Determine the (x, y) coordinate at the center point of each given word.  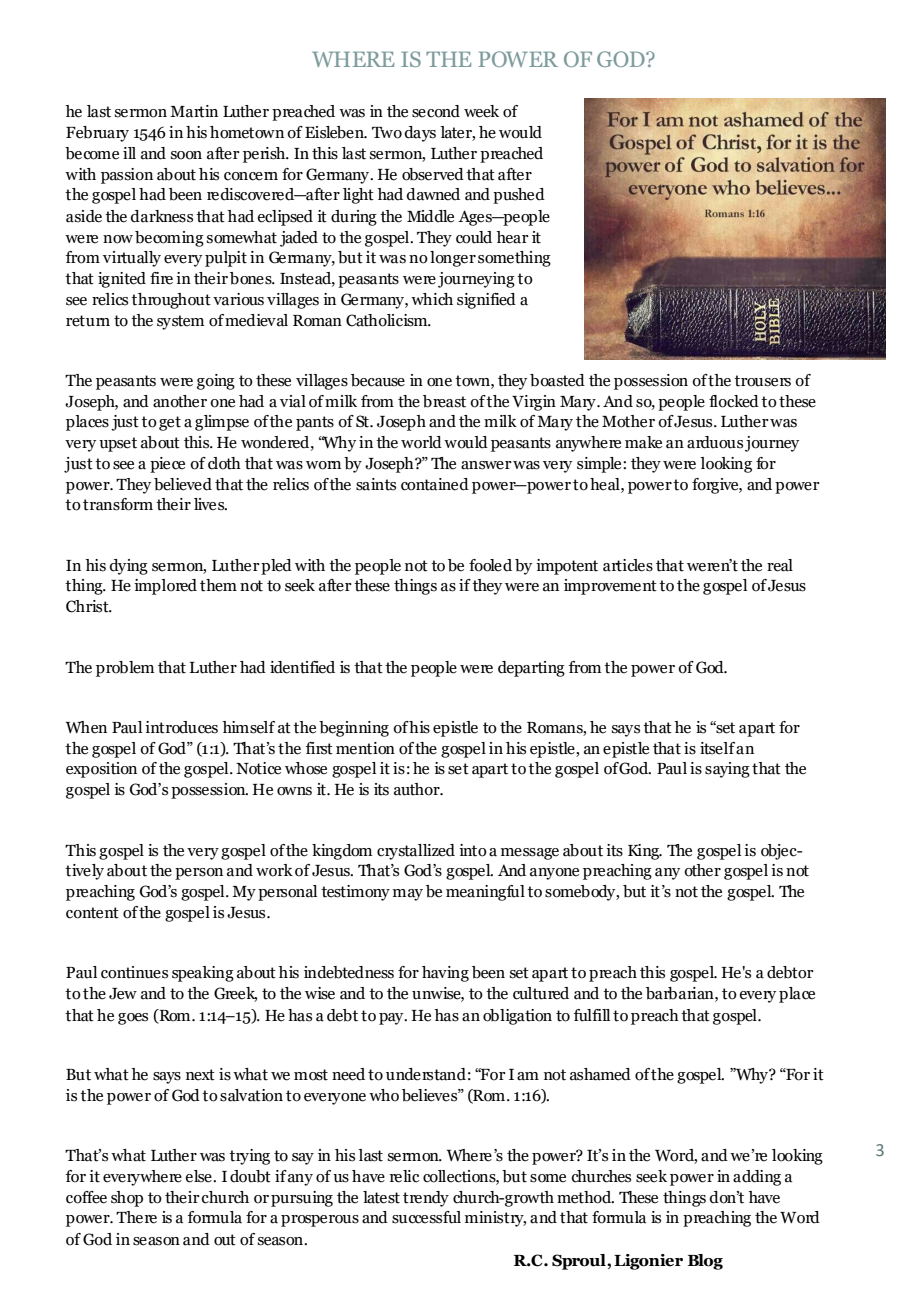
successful (426, 1217)
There (136, 1217)
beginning (354, 729)
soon (186, 155)
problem (125, 669)
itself (718, 748)
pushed (519, 196)
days (420, 134)
